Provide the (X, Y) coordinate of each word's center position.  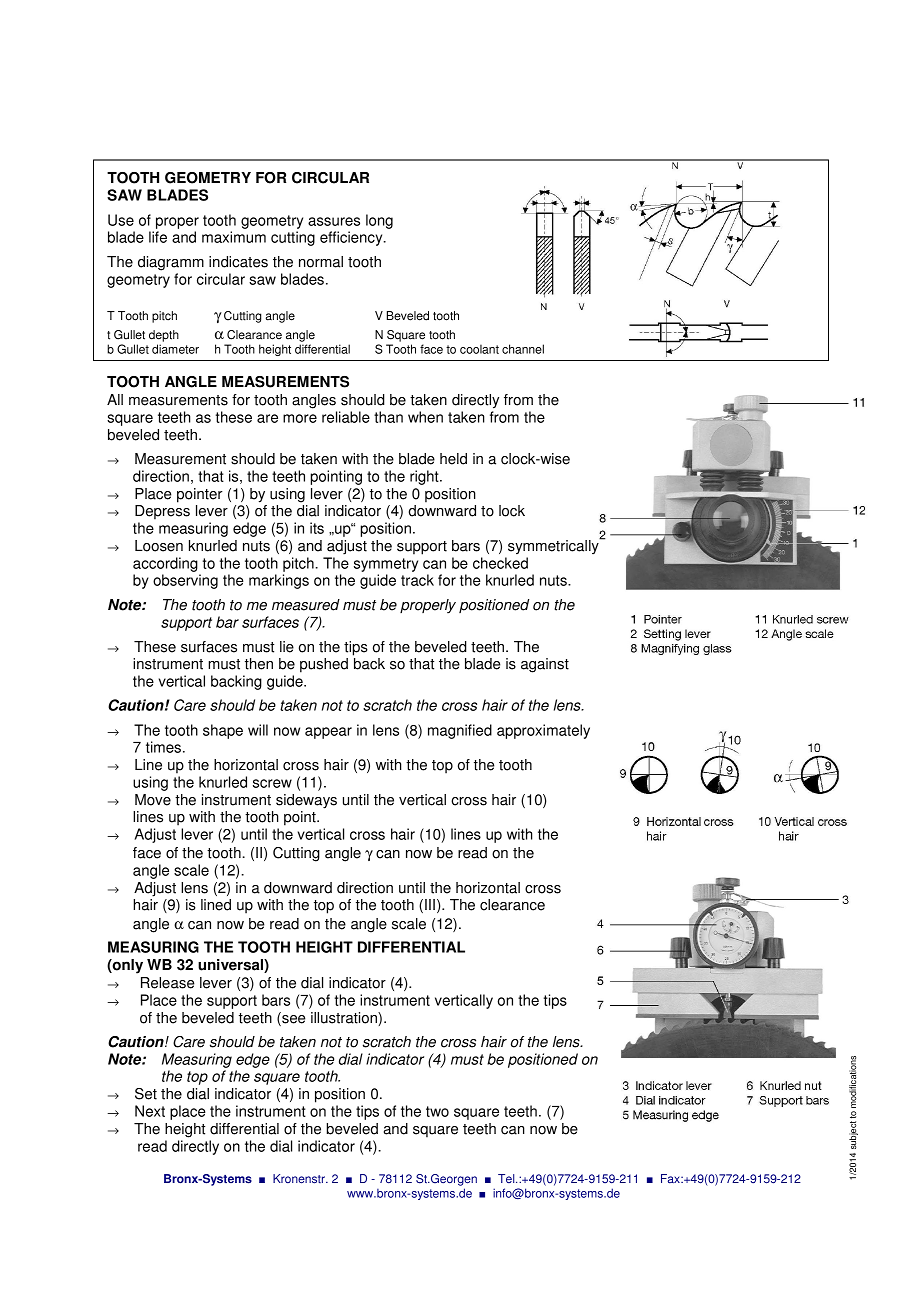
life (158, 237)
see (292, 1019)
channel (523, 349)
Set (146, 1094)
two (437, 1111)
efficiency (352, 238)
